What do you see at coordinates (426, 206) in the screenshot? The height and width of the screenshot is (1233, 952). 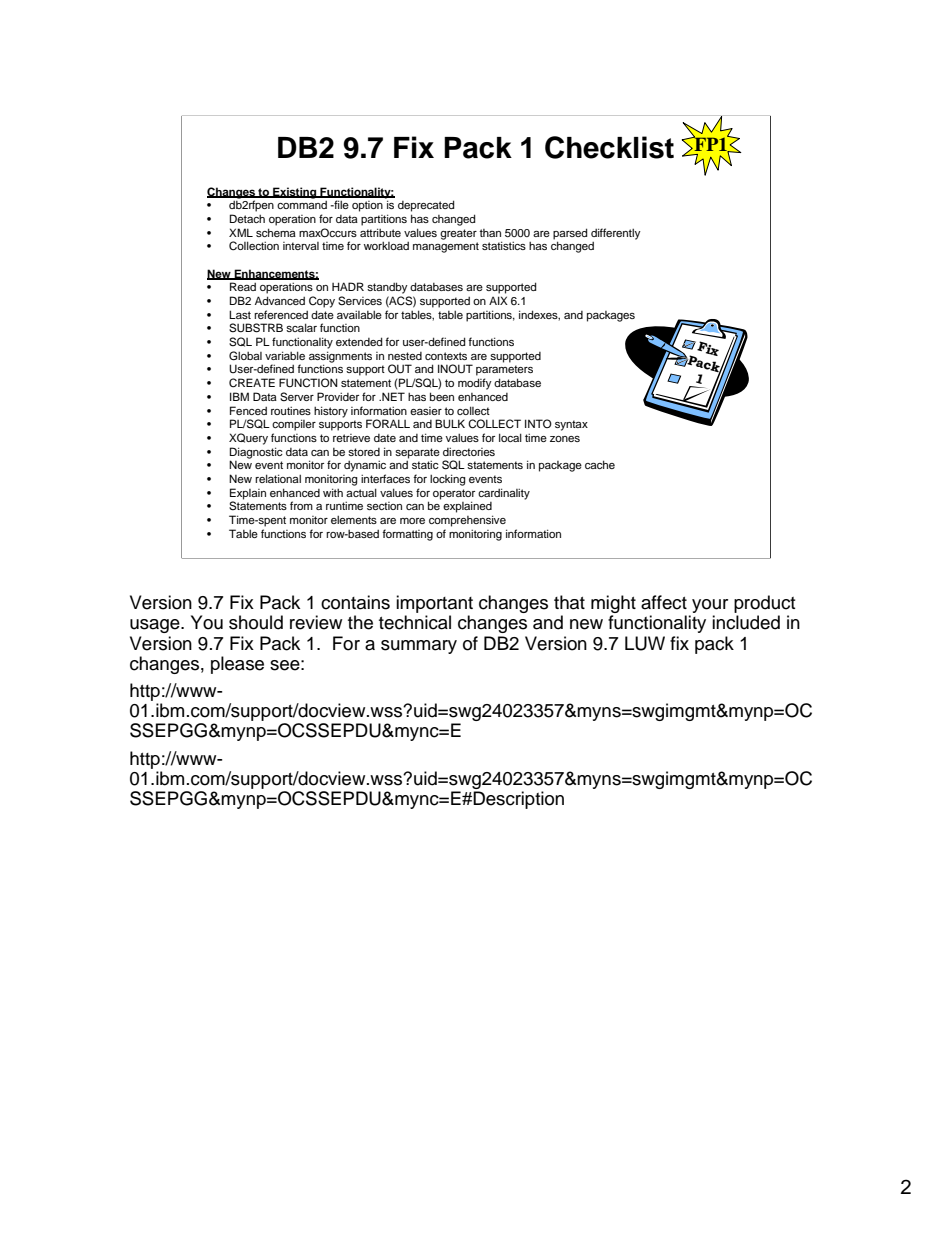 I see `deprecated` at bounding box center [426, 206].
